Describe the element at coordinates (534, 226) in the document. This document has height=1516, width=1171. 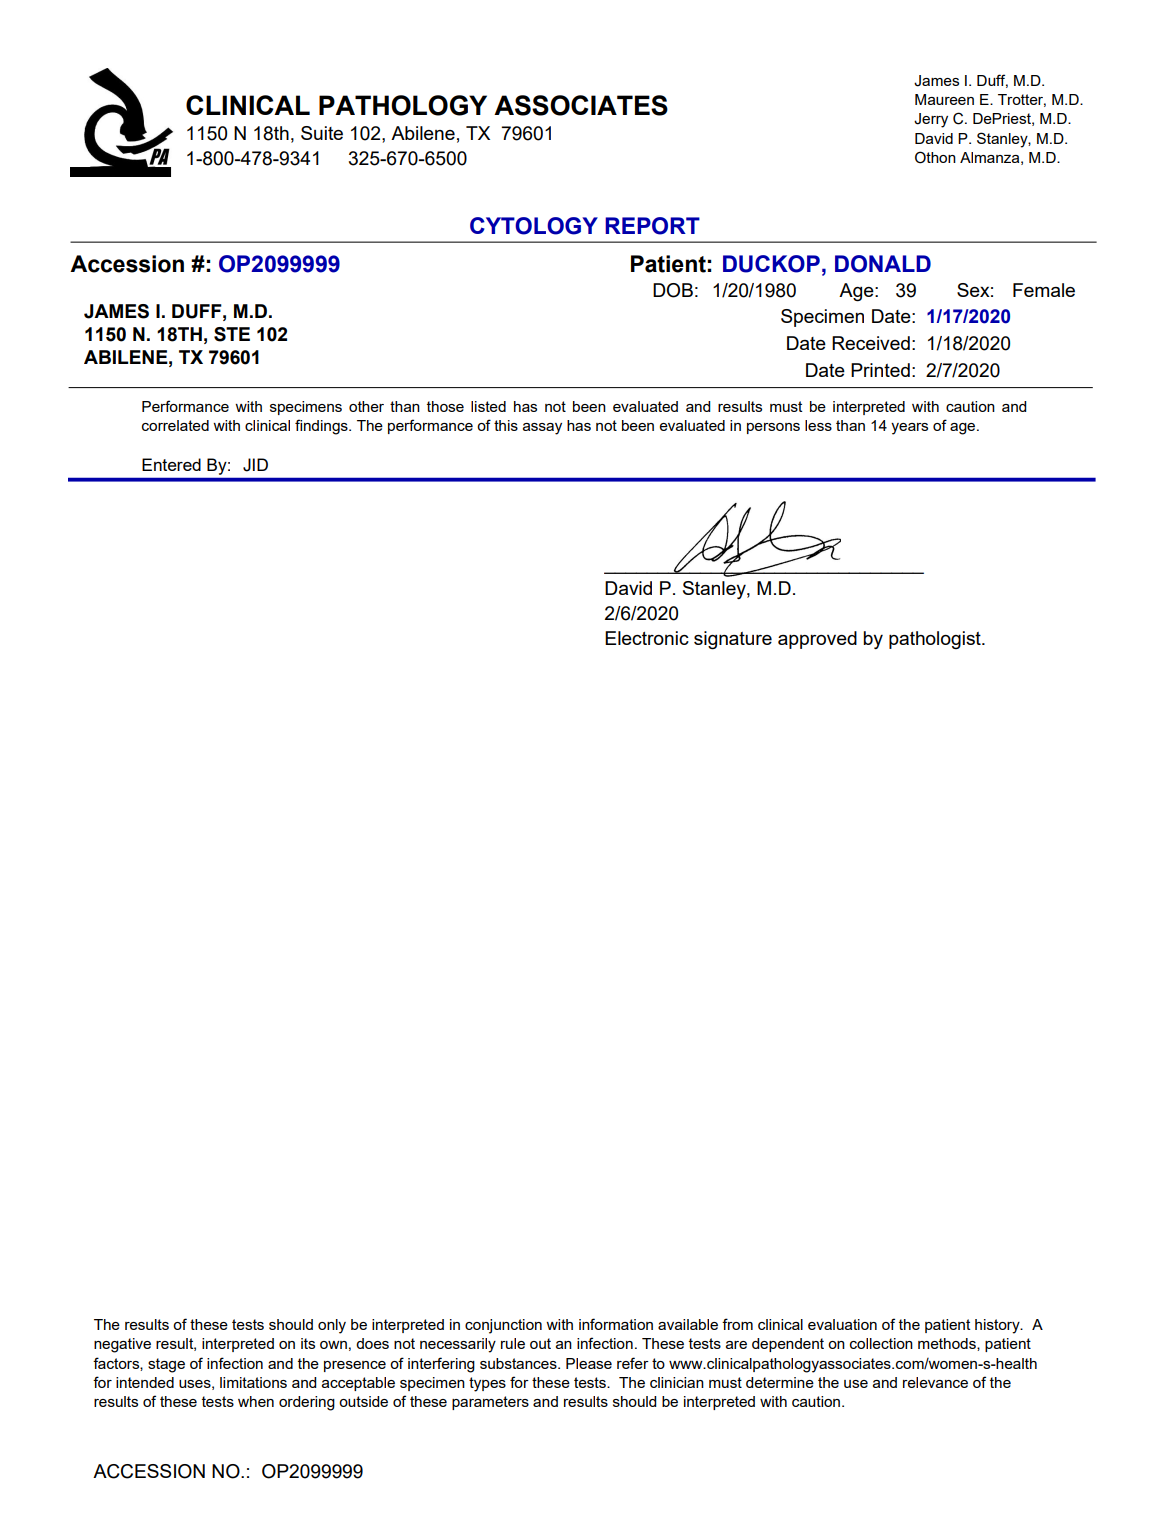
I see `CYTOLOGY` at that location.
